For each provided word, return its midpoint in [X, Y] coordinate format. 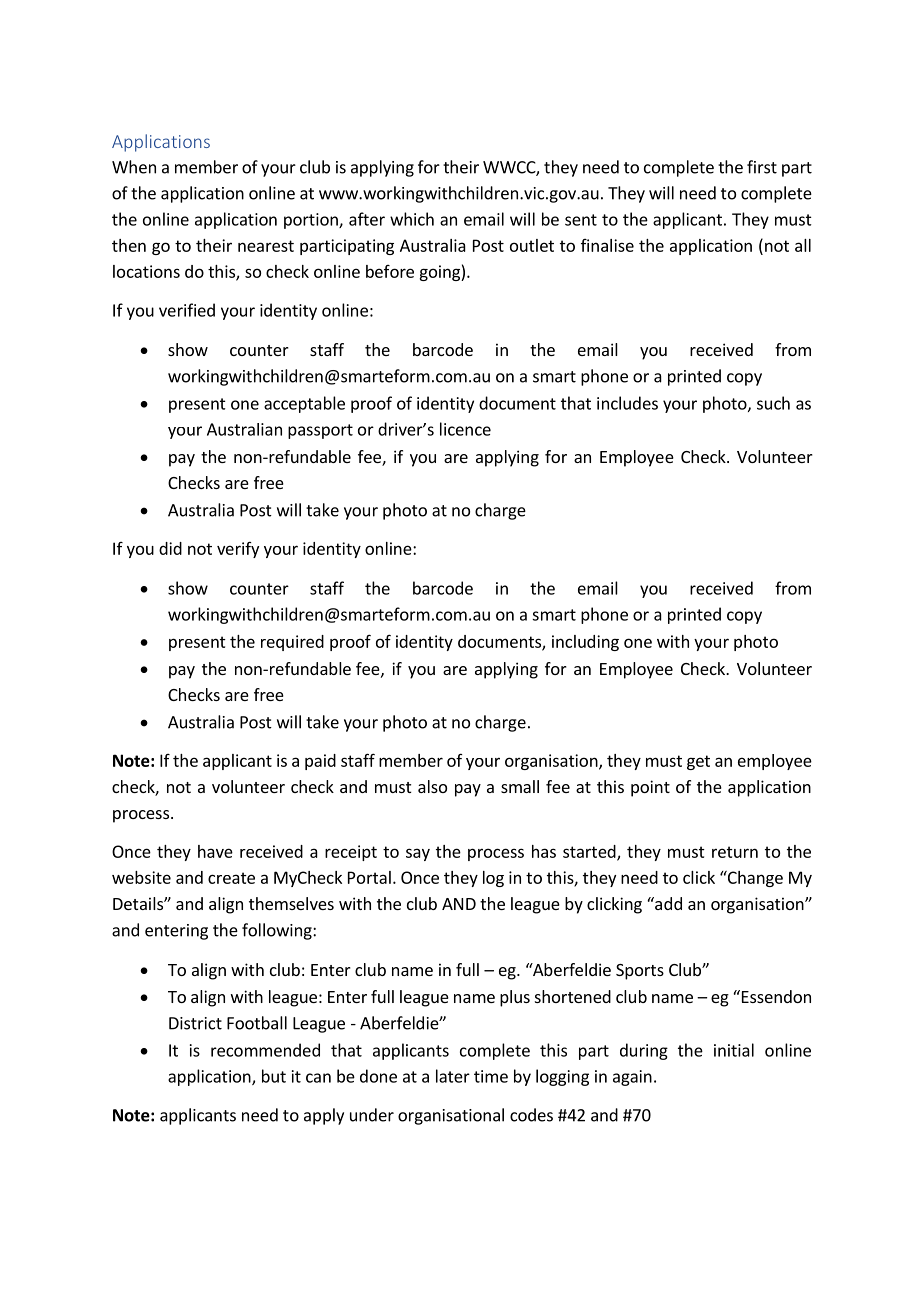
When [134, 167]
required [292, 643]
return [735, 852]
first [762, 167]
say [418, 854]
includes [627, 403]
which [412, 219]
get [698, 762]
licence [465, 429]
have [215, 851]
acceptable [304, 404]
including [585, 643]
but [274, 1076]
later [453, 1076]
